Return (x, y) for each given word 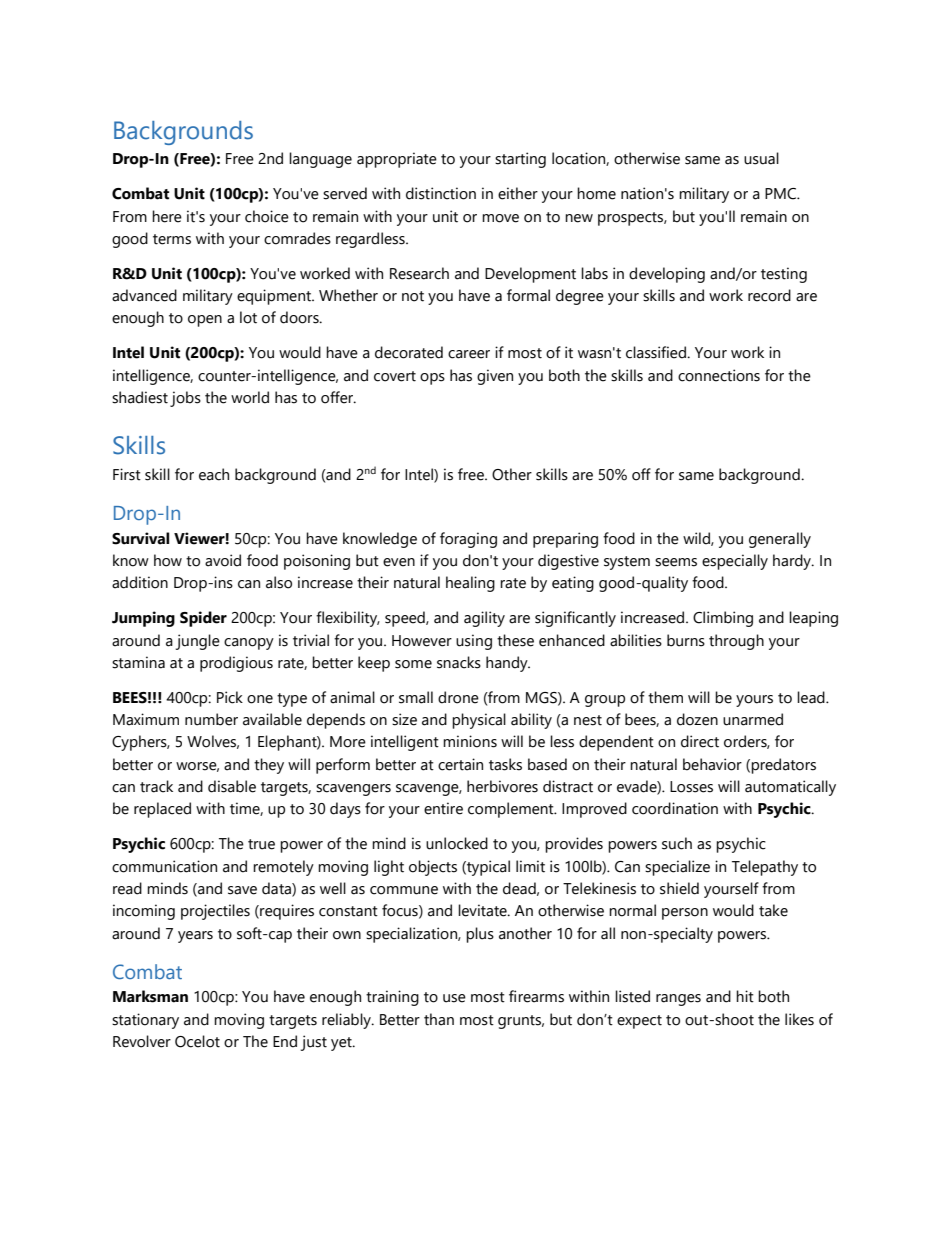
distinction (441, 193)
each (214, 474)
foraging (468, 540)
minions (470, 741)
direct (700, 741)
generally (780, 540)
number (211, 719)
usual (761, 158)
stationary (145, 1021)
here (167, 216)
